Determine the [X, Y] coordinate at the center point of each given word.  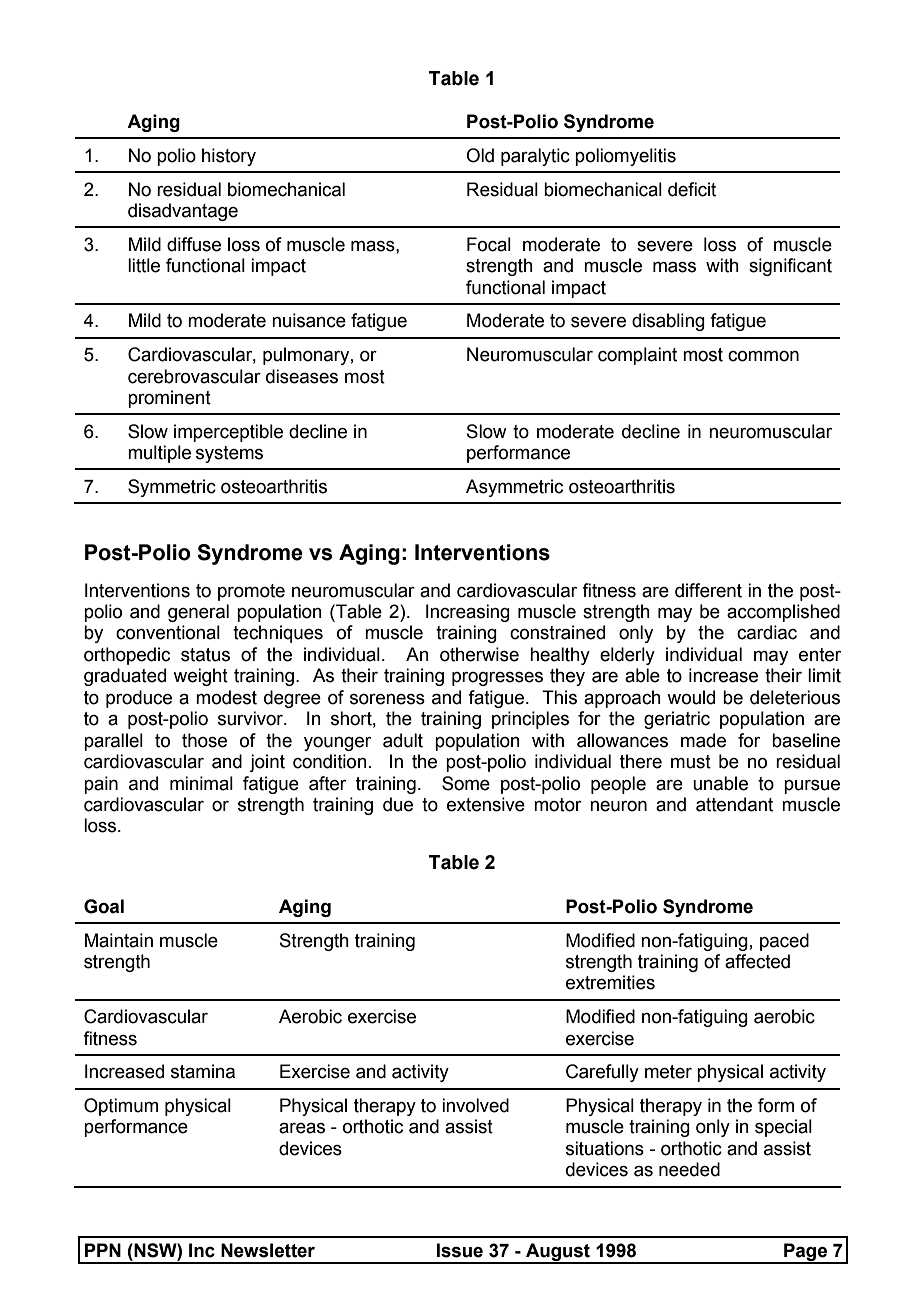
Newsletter [268, 1250]
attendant [734, 804]
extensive [486, 804]
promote [251, 592]
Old [480, 155]
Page [806, 1253]
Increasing [468, 613]
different [708, 590]
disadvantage [183, 212]
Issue [460, 1250]
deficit [692, 189]
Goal [104, 906]
